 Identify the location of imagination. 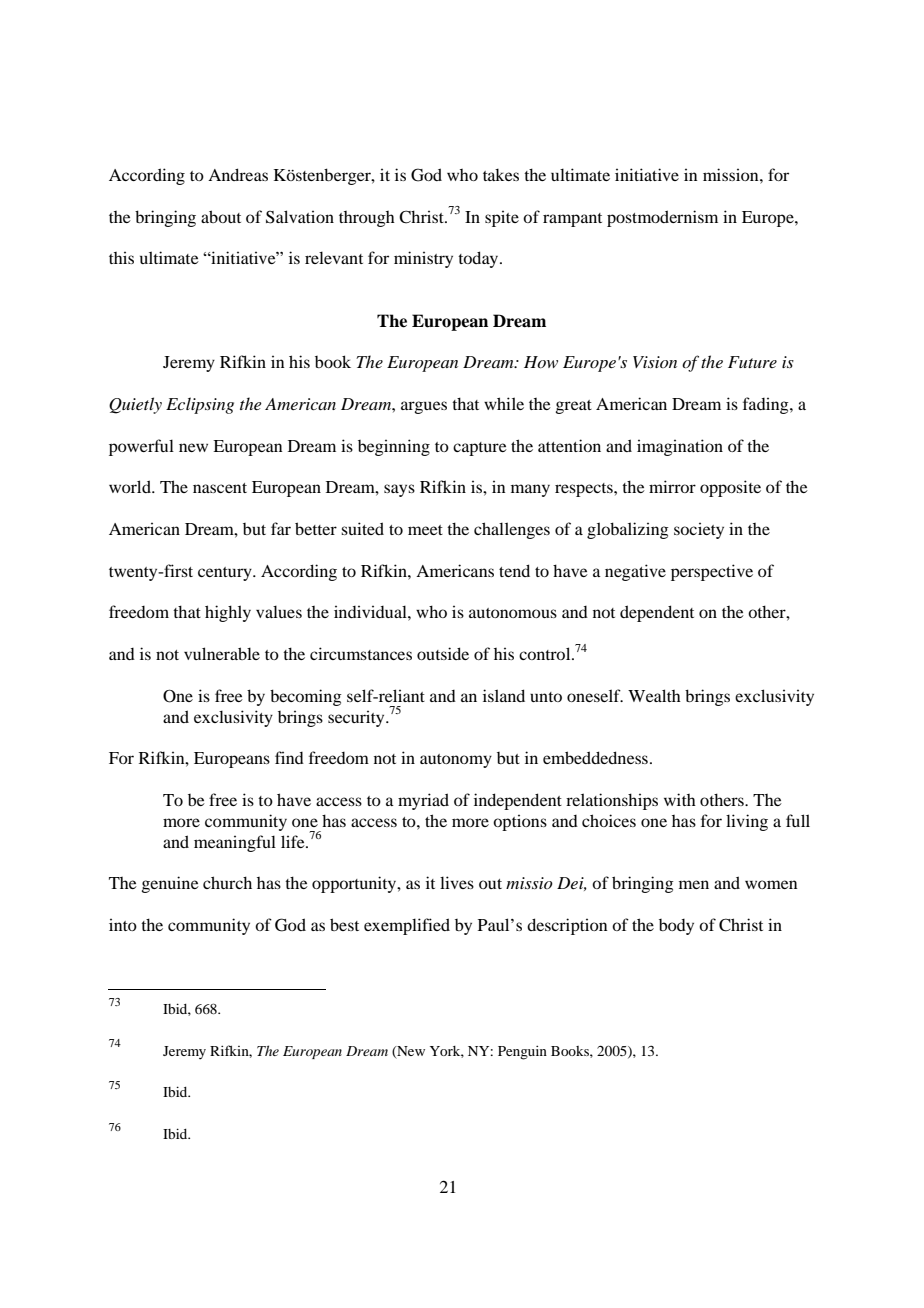
(680, 447).
